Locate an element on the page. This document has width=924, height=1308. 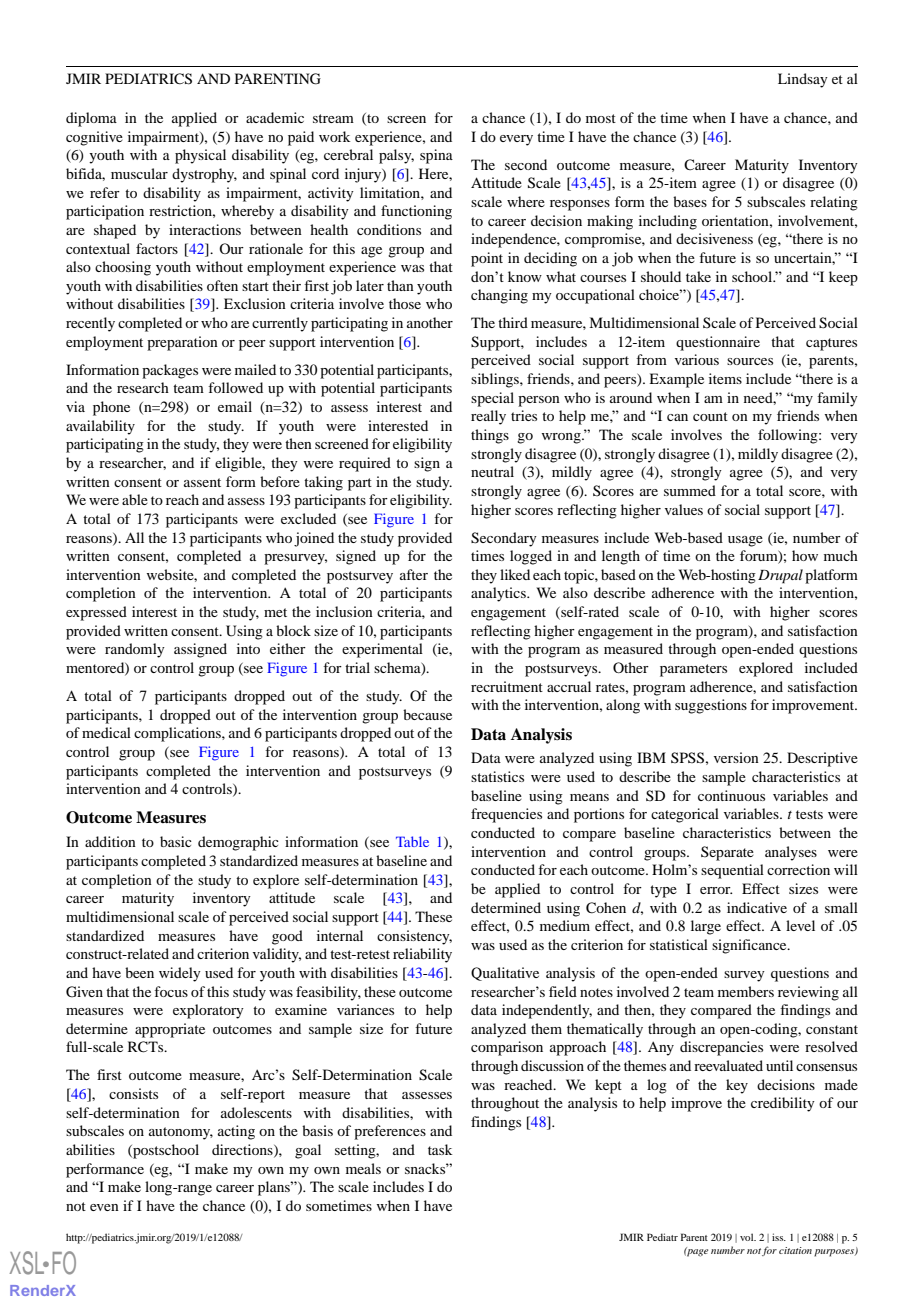
summed is located at coordinates (690, 490).
